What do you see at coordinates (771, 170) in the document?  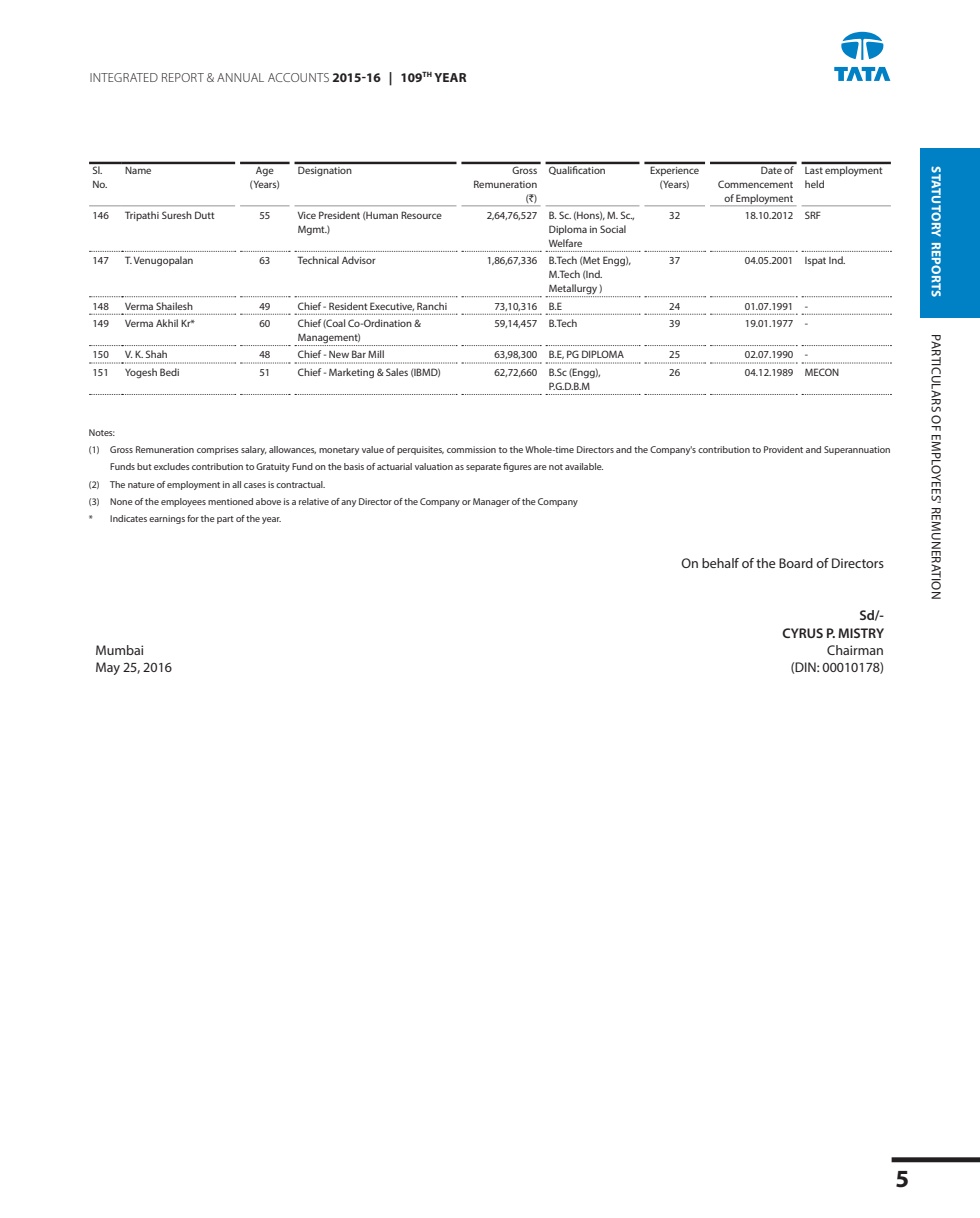 I see `Date` at bounding box center [771, 170].
